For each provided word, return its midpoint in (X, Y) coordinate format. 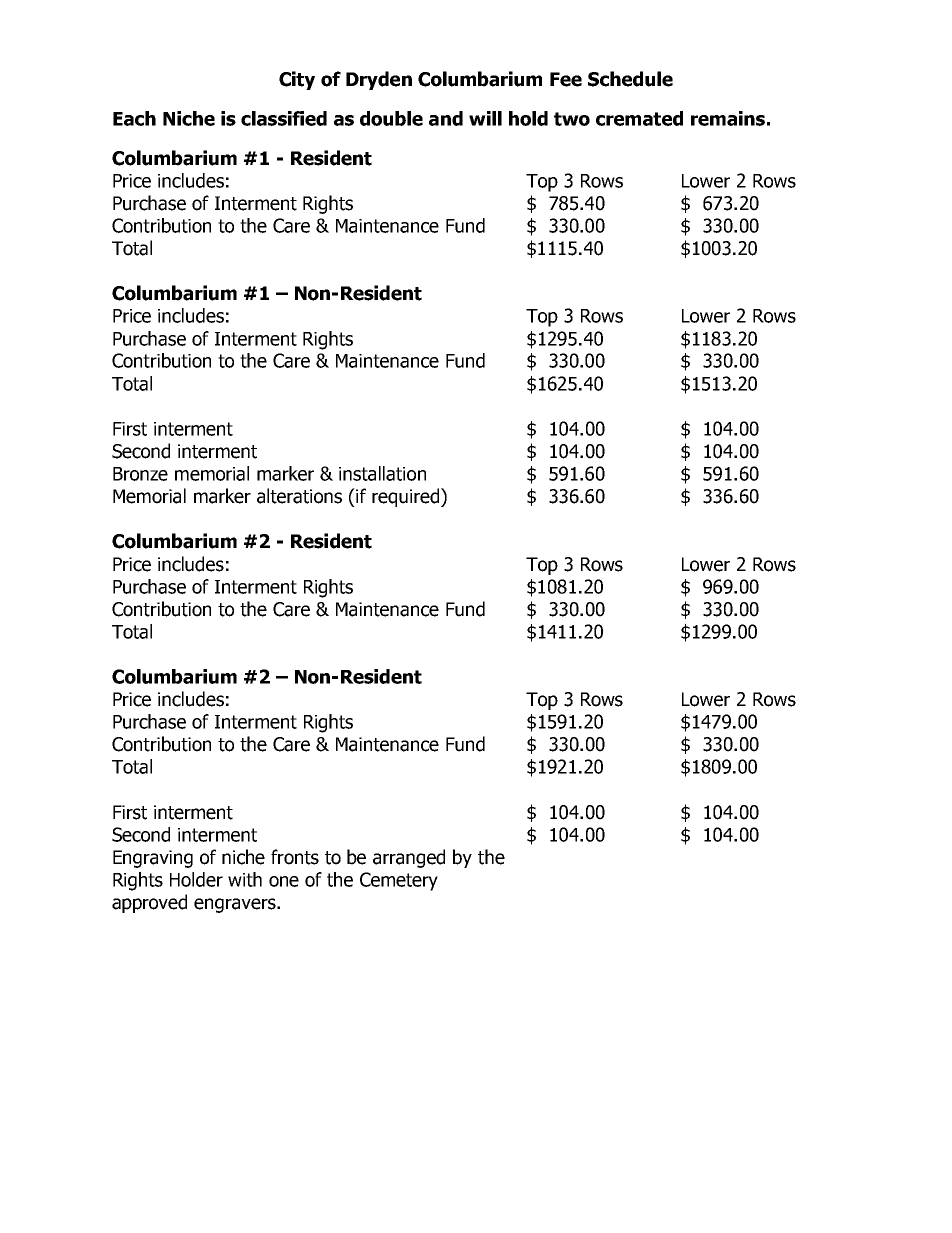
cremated (639, 118)
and (446, 118)
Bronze (140, 474)
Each (134, 118)
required (405, 497)
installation (382, 473)
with (245, 879)
